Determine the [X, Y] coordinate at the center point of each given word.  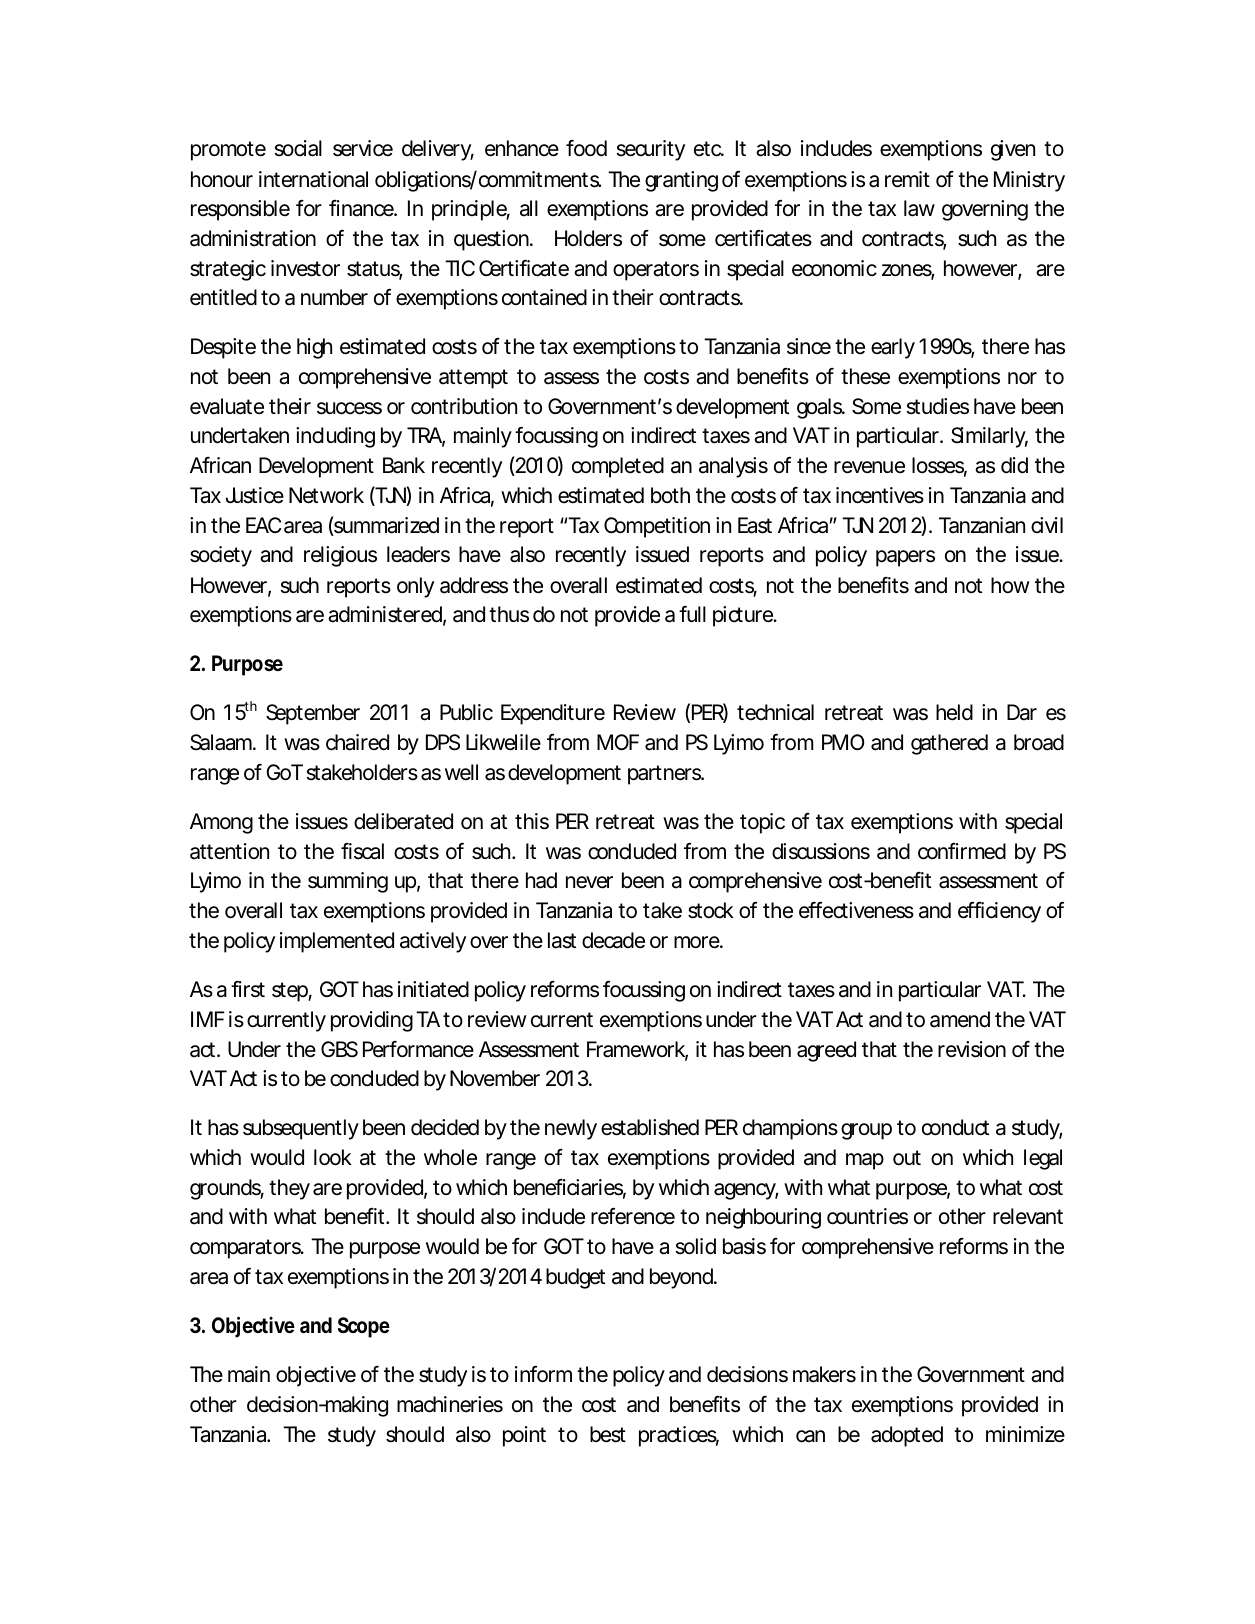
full [692, 614]
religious [340, 556]
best [608, 1434]
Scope [364, 1327]
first [248, 989]
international [313, 179]
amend [960, 1019]
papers [905, 558]
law [919, 208]
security [651, 150]
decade [613, 940]
